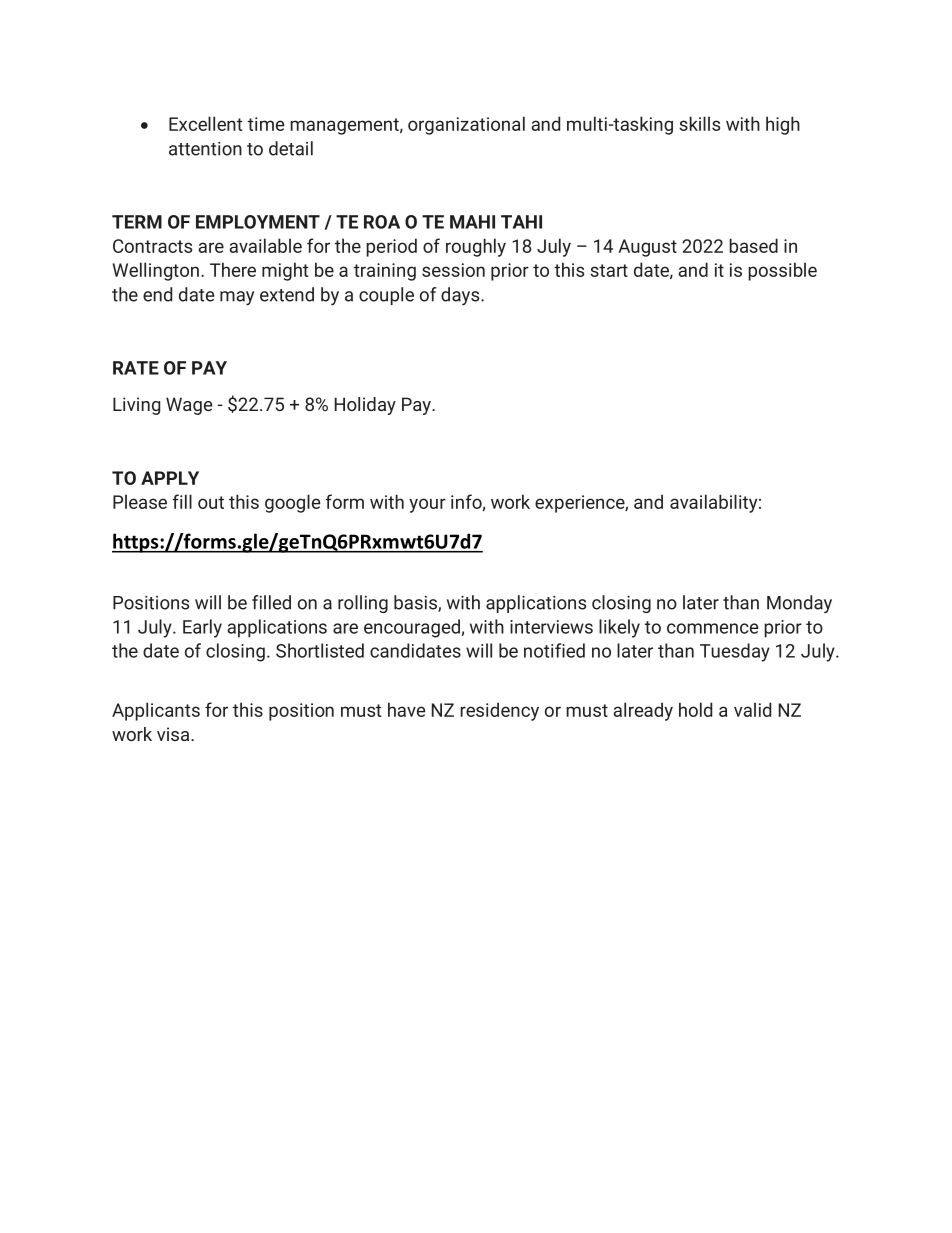  Describe the element at coordinates (699, 123) in the document. I see `skills` at that location.
